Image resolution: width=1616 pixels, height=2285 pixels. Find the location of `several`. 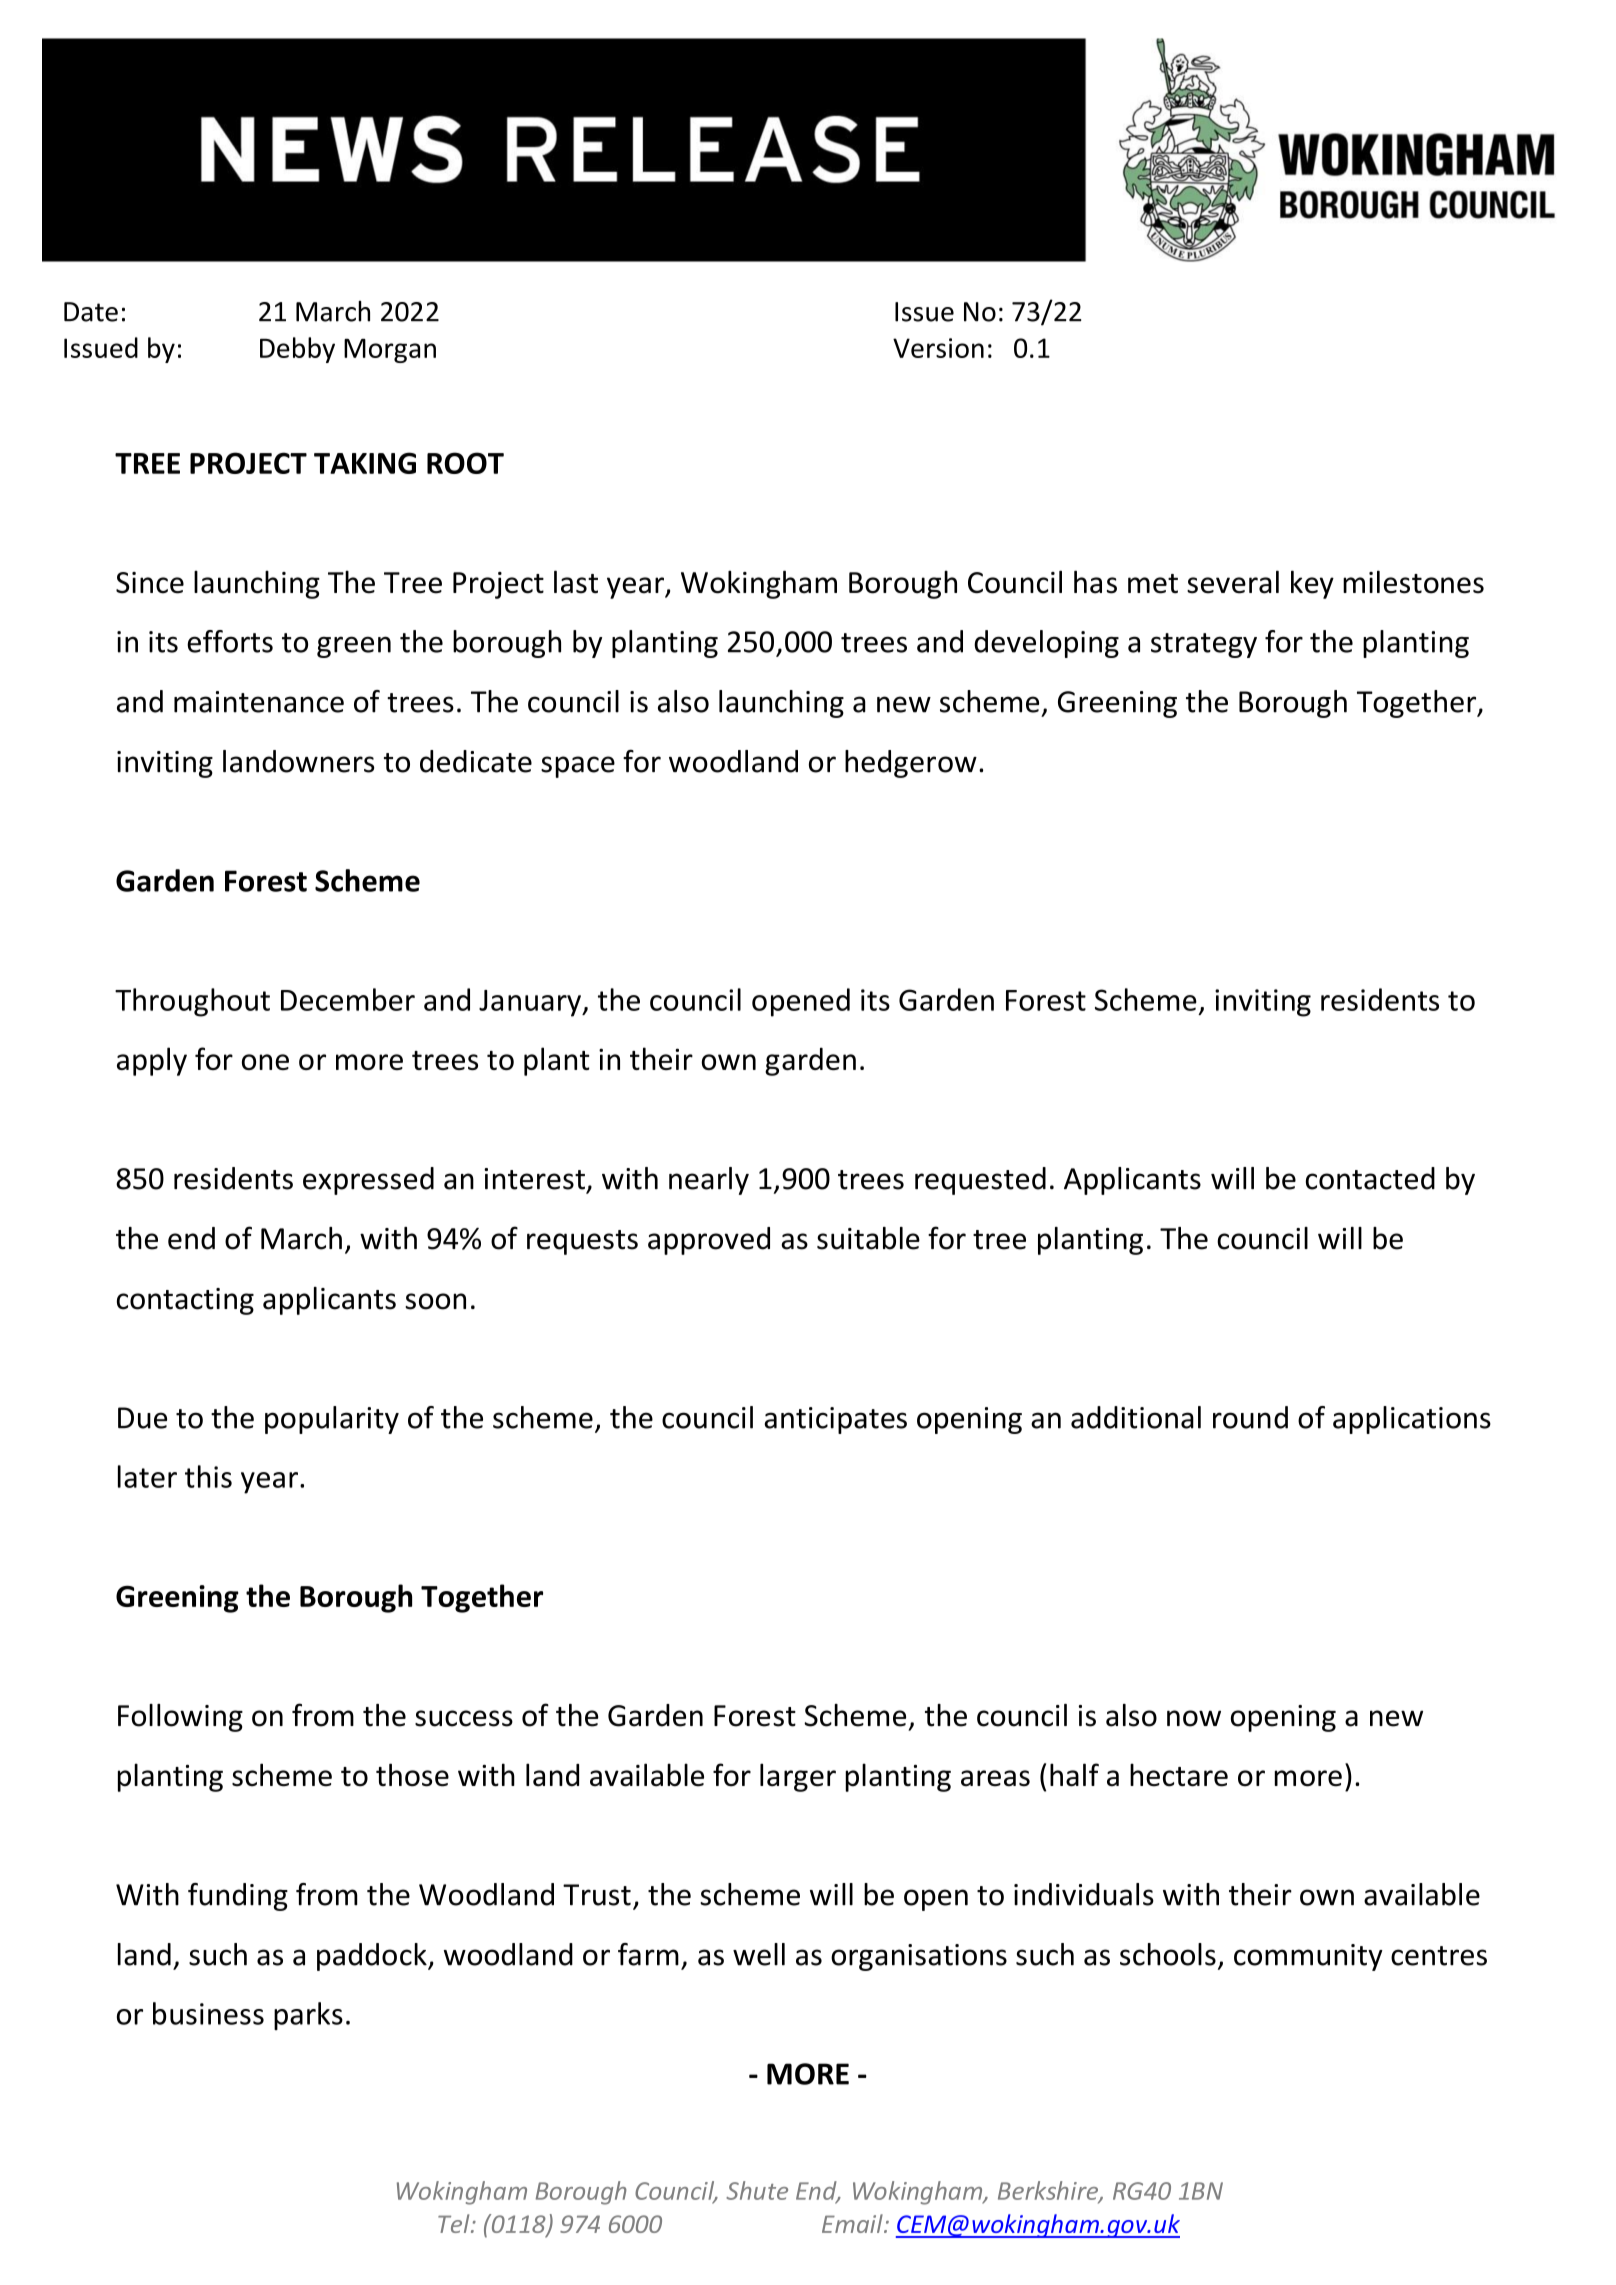

several is located at coordinates (1233, 582).
